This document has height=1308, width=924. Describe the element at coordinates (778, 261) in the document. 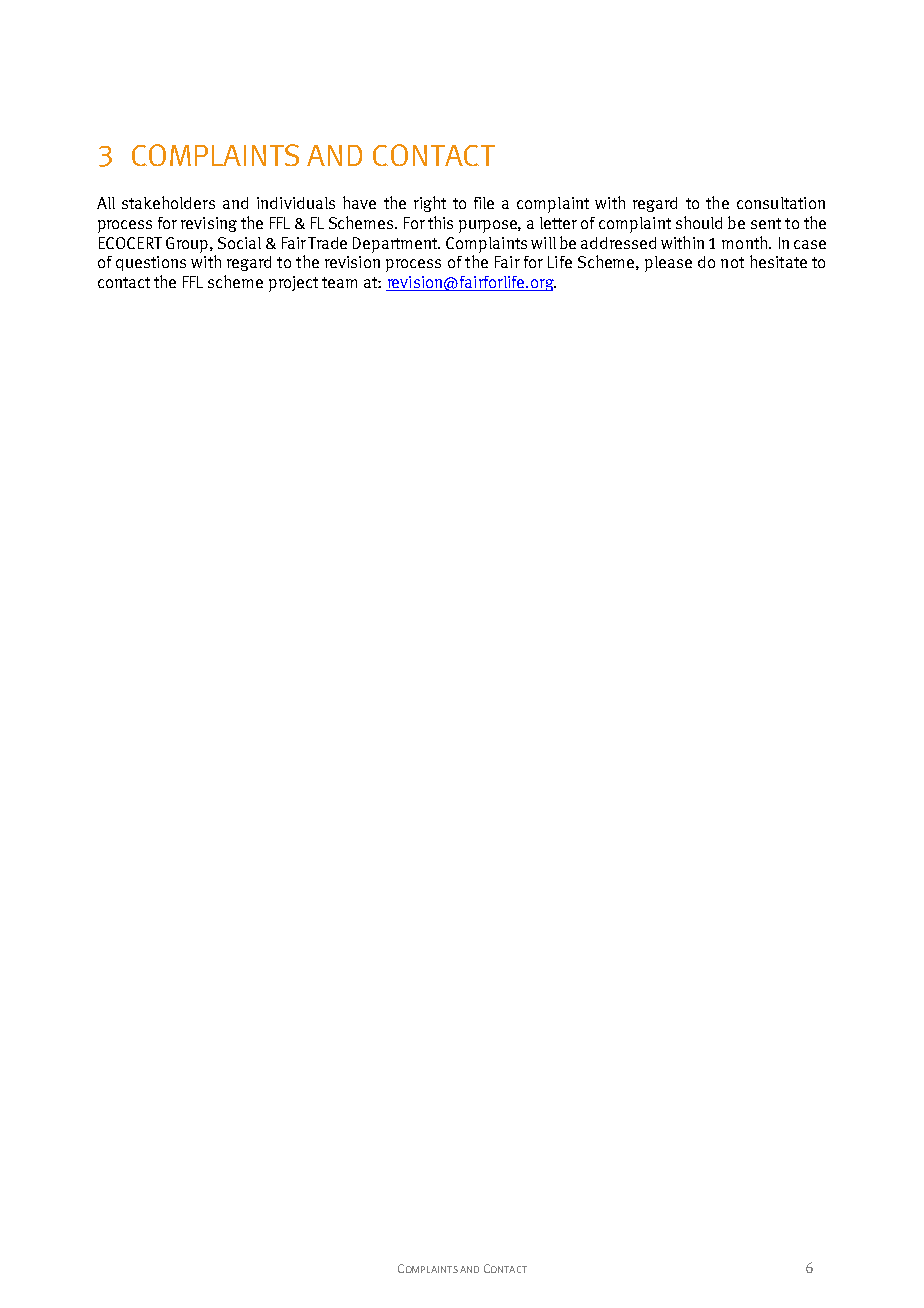

I see `hesitate` at that location.
